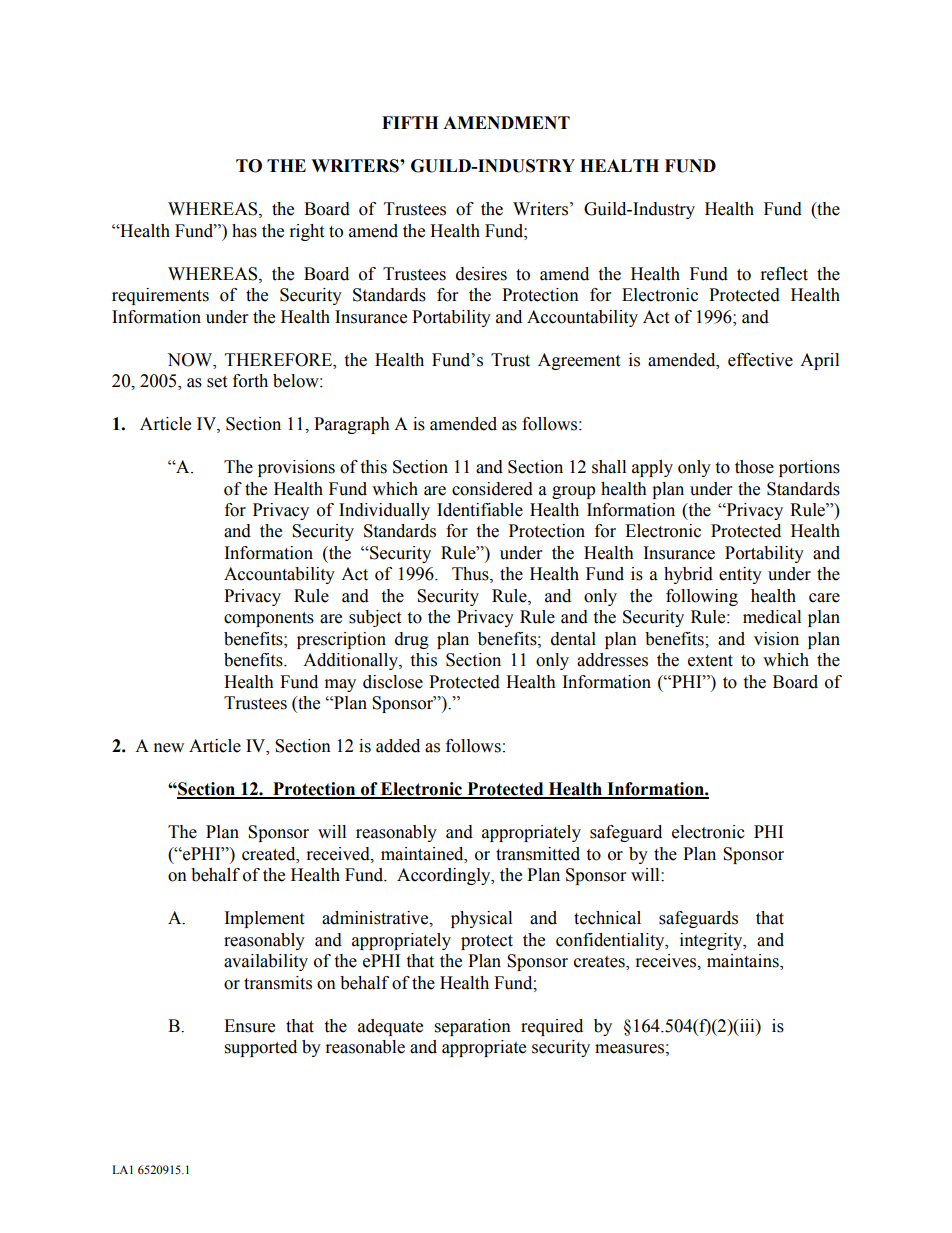  Describe the element at coordinates (249, 1026) in the screenshot. I see `Ensure` at that location.
